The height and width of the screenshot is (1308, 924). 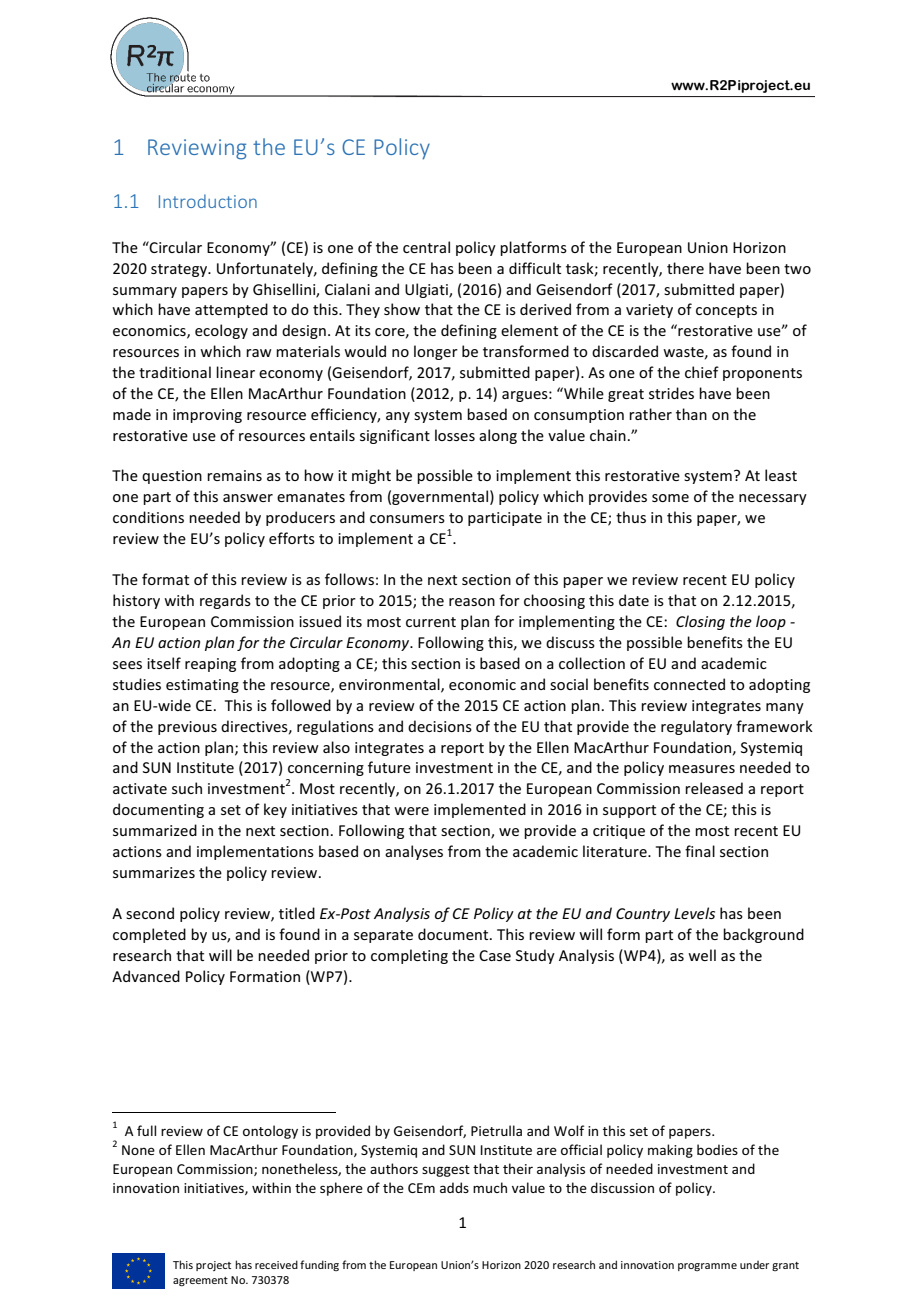 What do you see at coordinates (200, 1281) in the screenshot?
I see `agreement` at bounding box center [200, 1281].
